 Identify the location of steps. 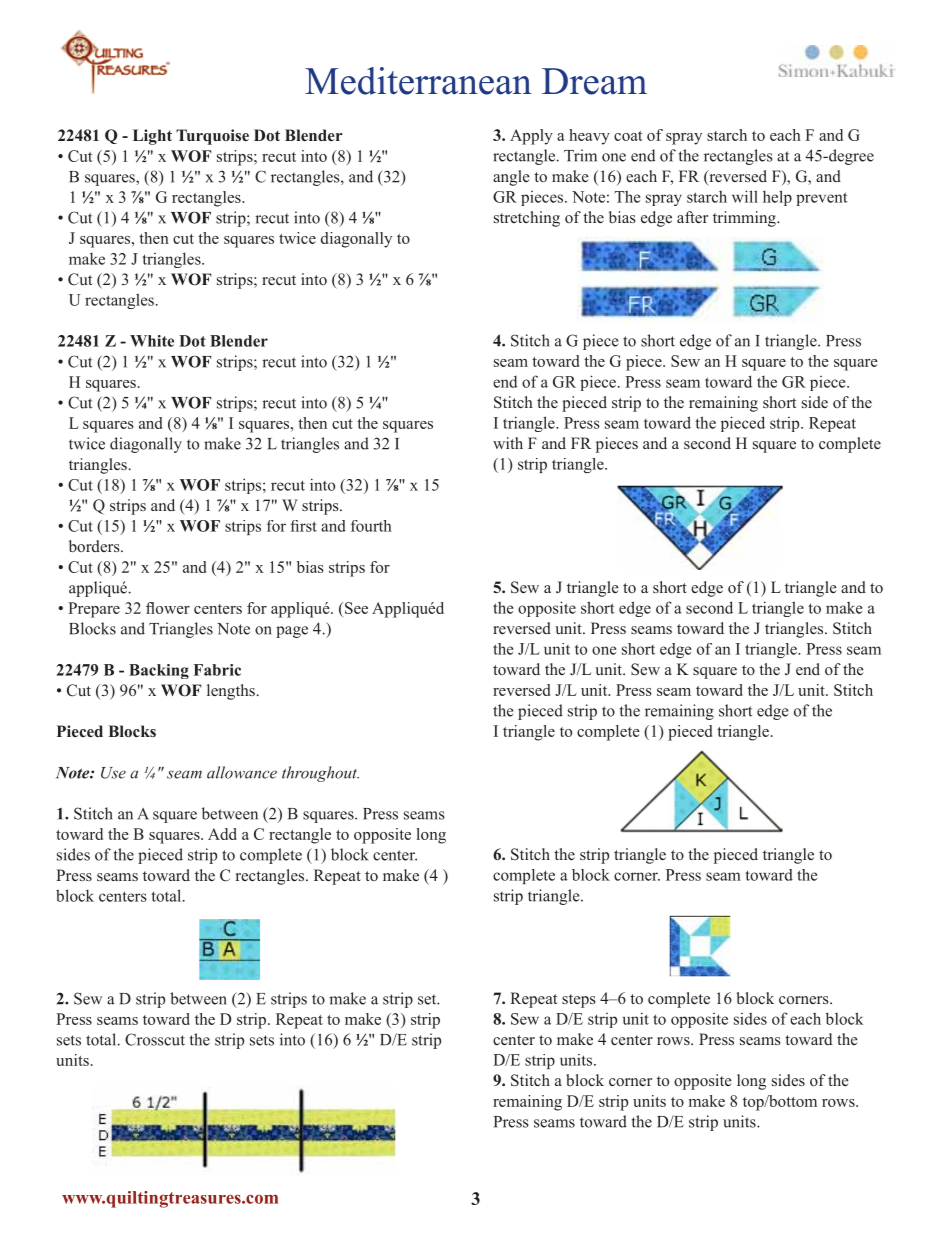
(579, 1001).
